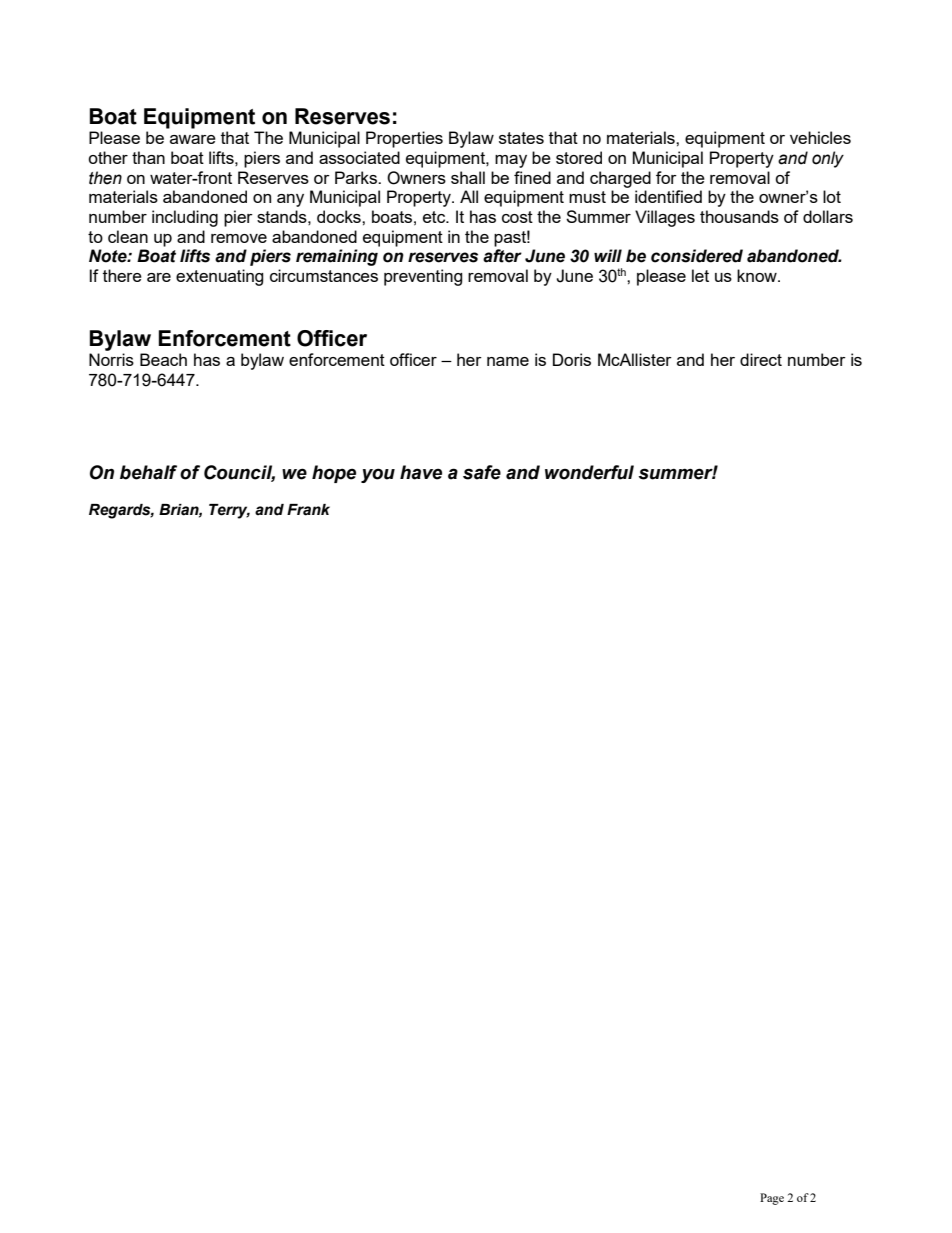  Describe the element at coordinates (229, 511) in the screenshot. I see `Terry` at that location.
